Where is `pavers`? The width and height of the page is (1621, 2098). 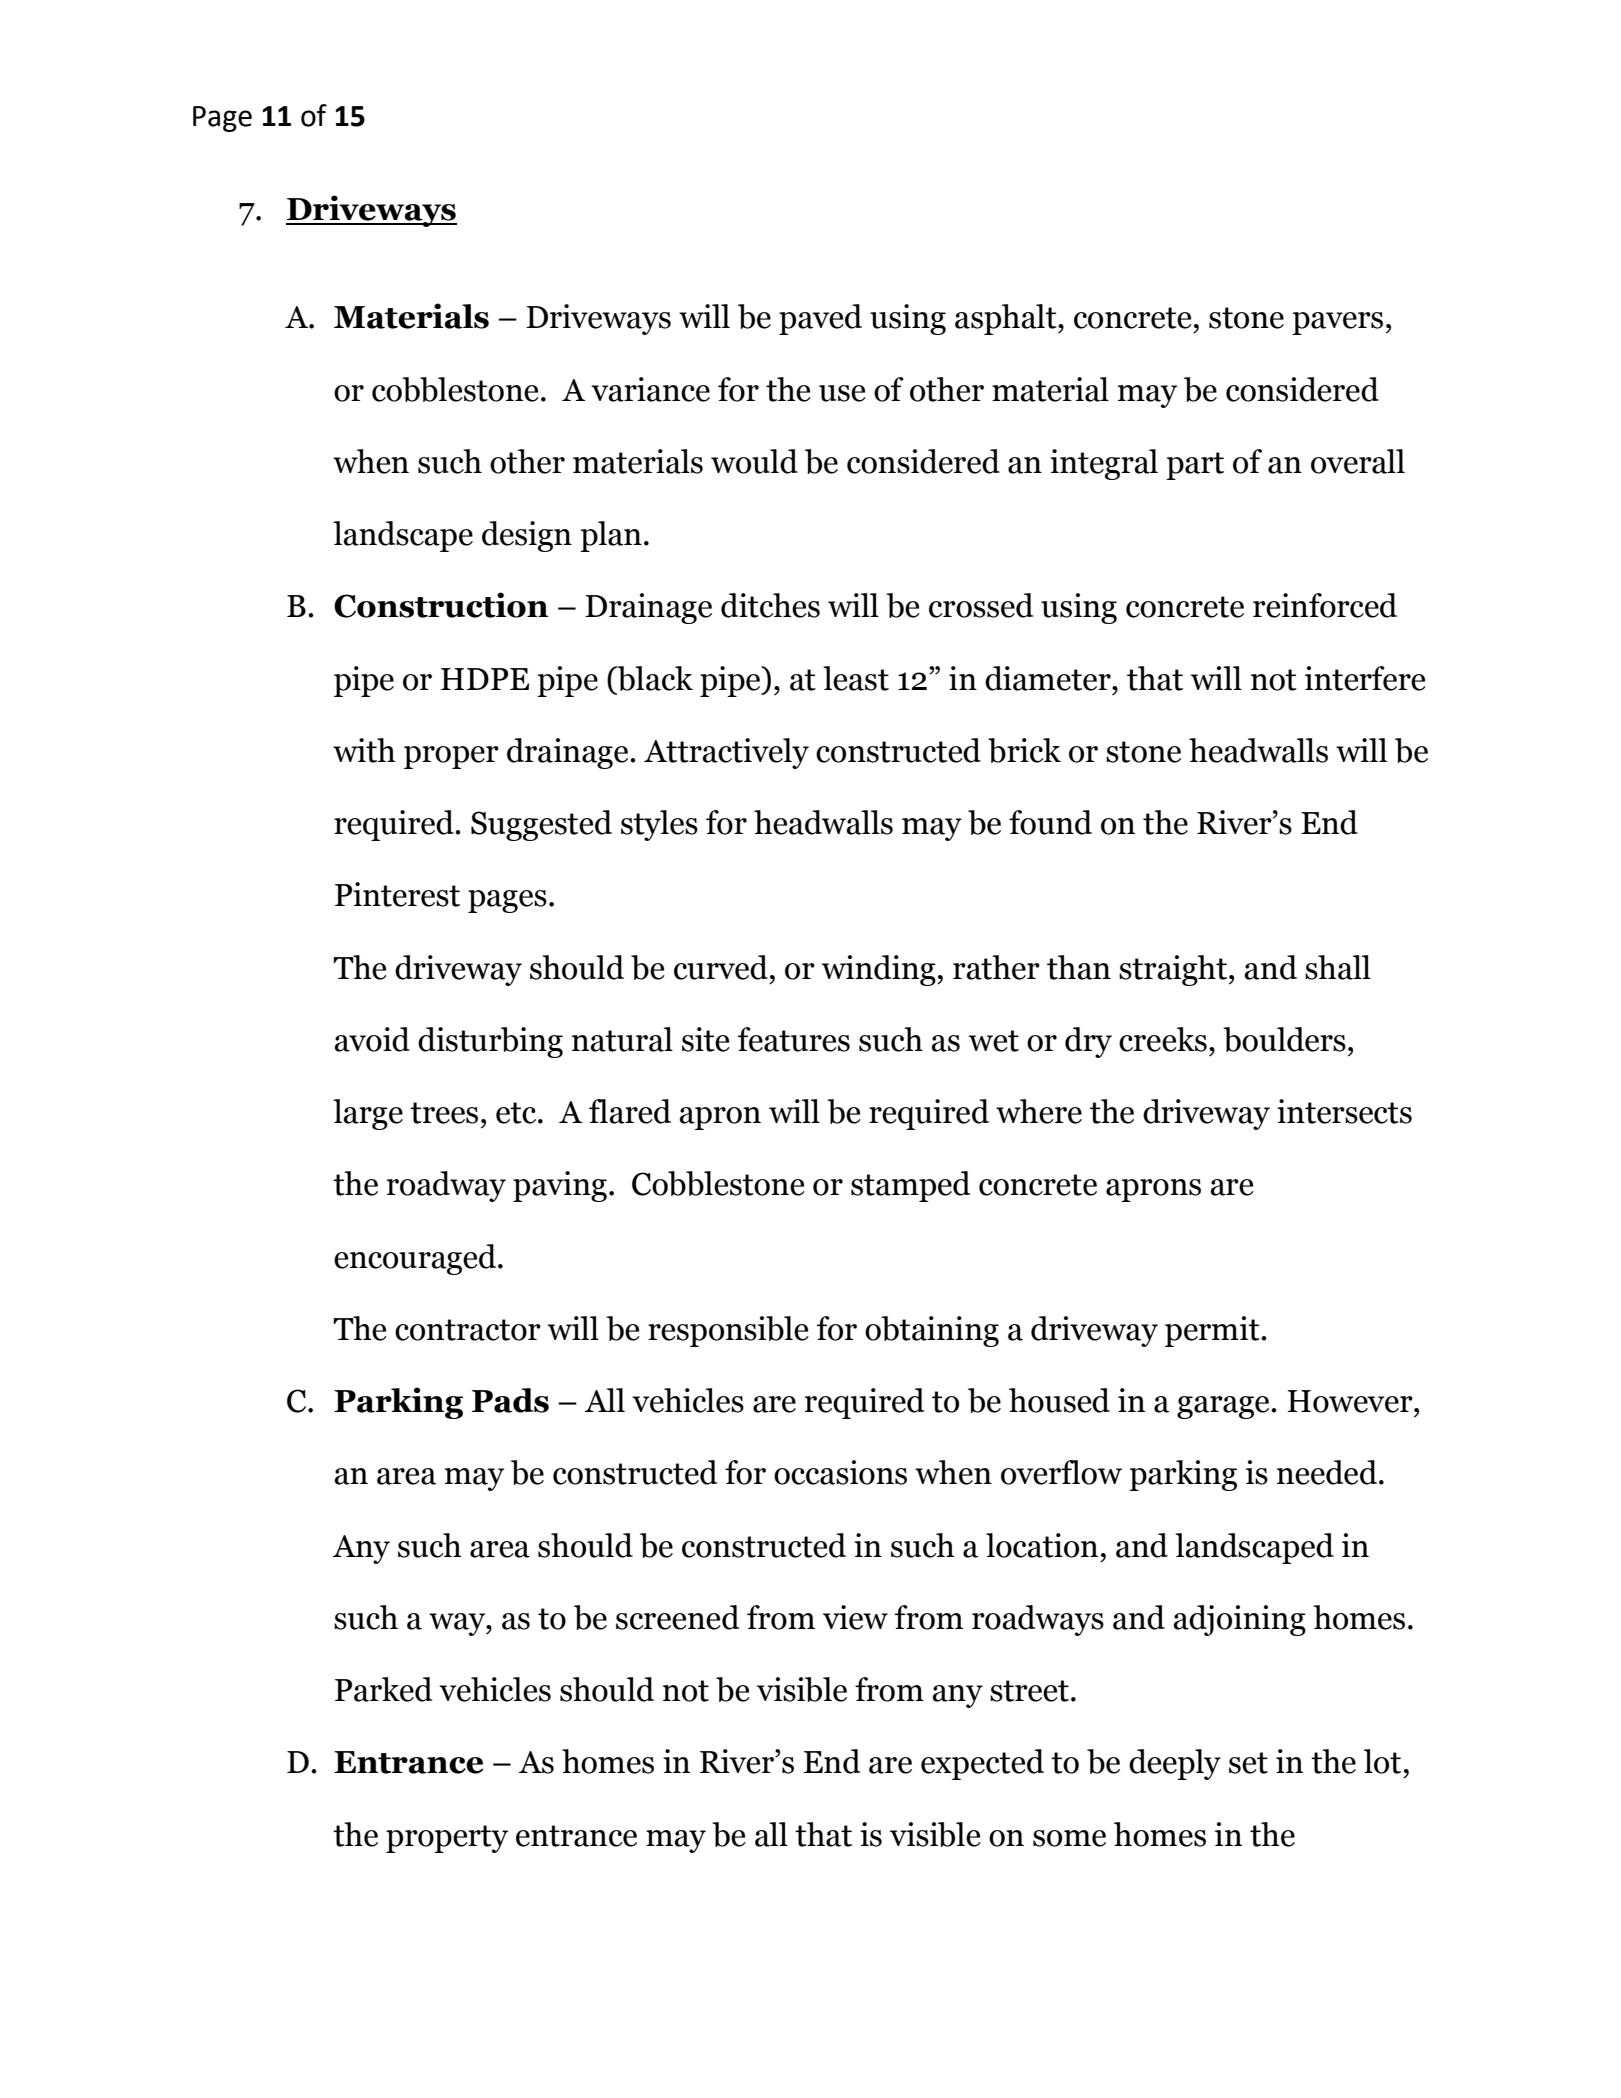 pavers is located at coordinates (1337, 323).
